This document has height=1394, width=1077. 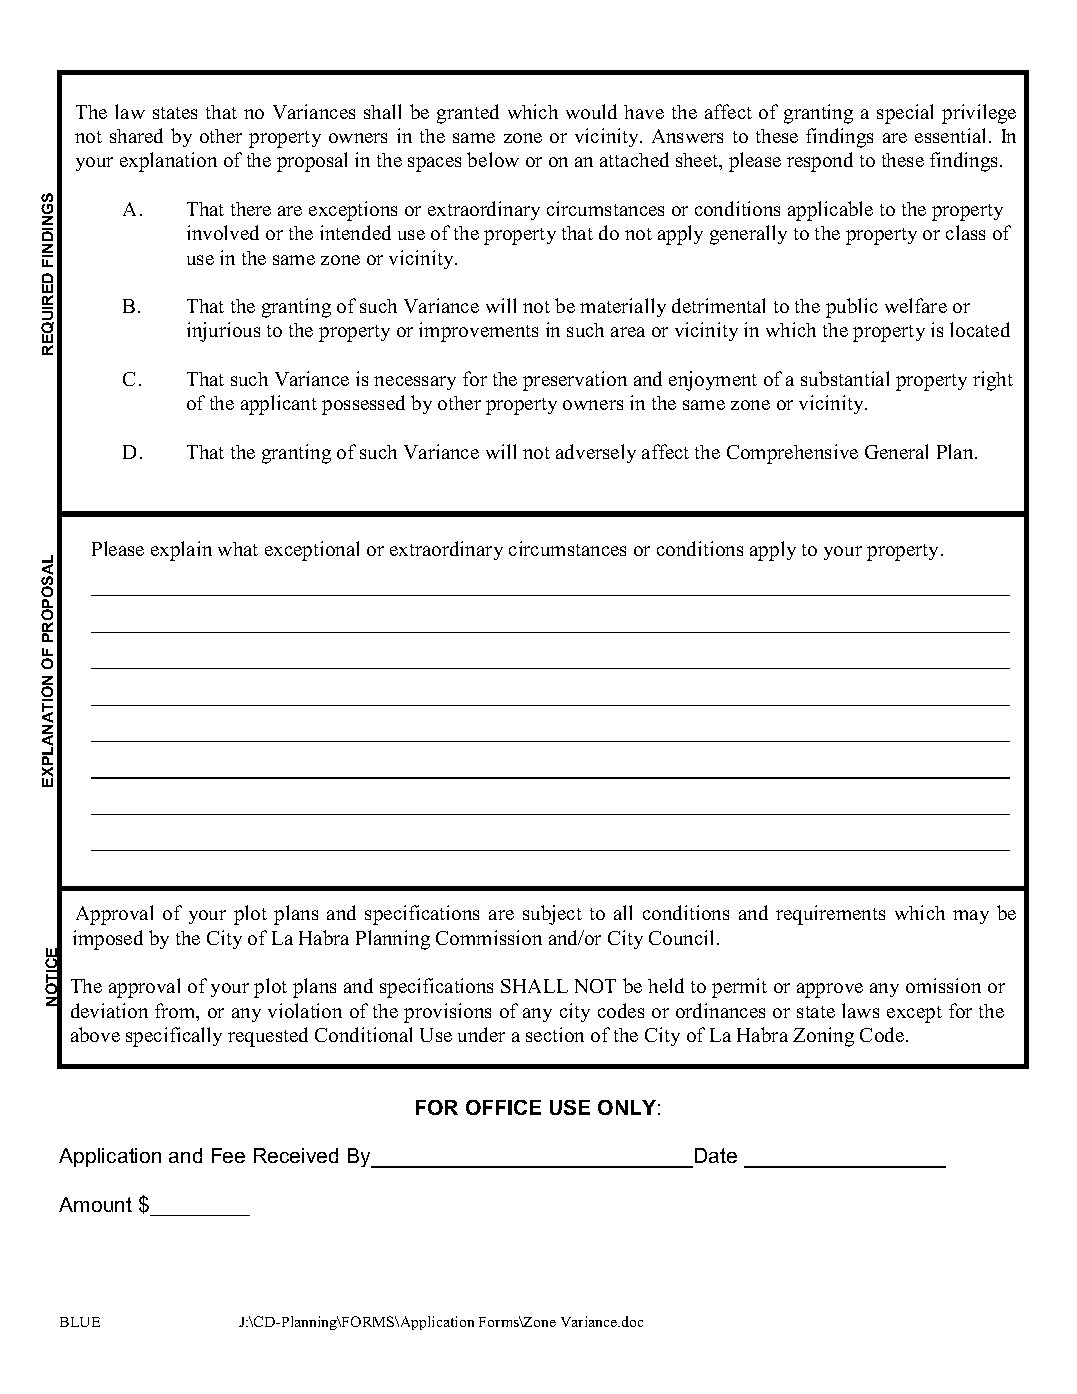 I want to click on special, so click(x=905, y=114).
